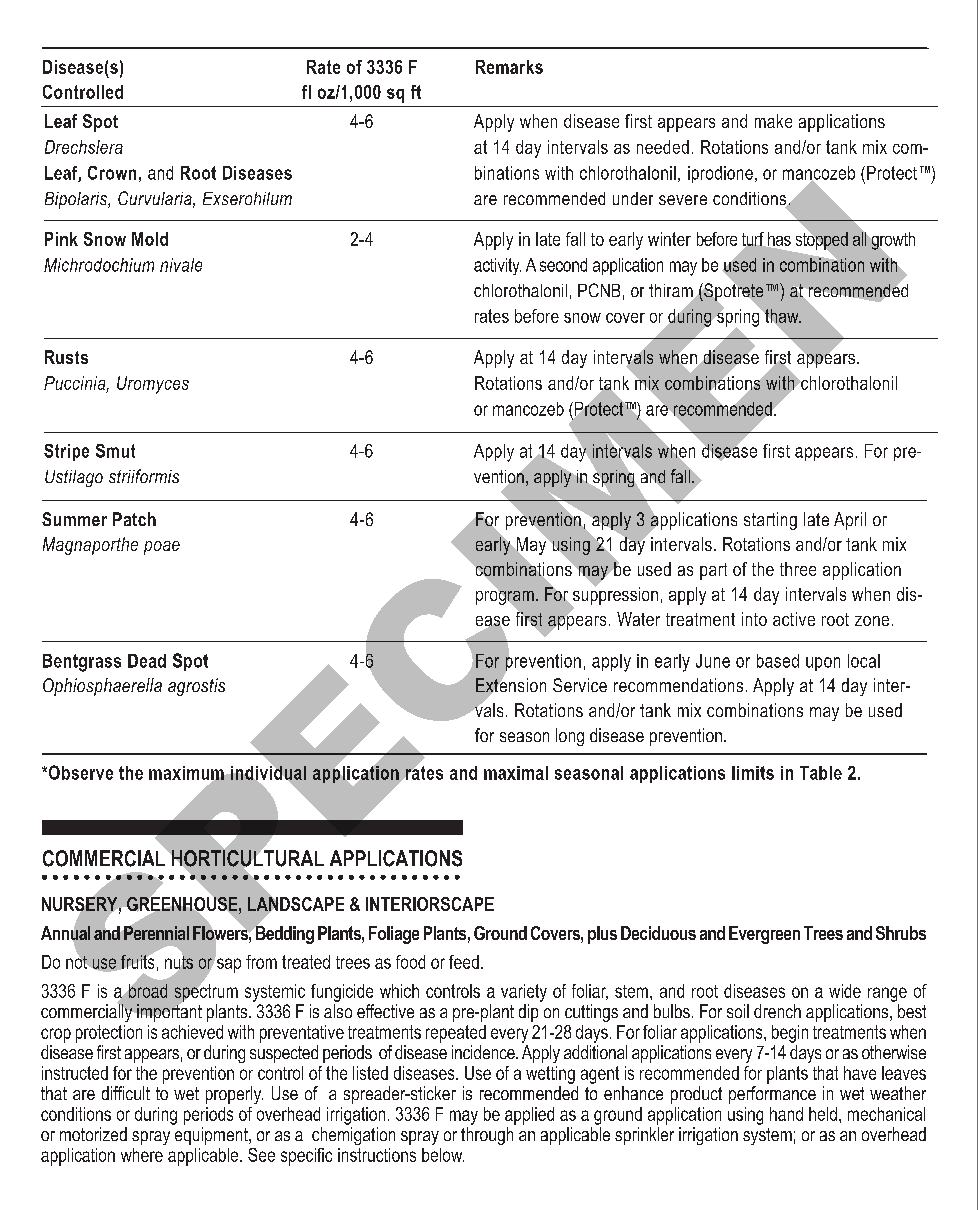  Describe the element at coordinates (497, 266) in the screenshot. I see `activity` at that location.
